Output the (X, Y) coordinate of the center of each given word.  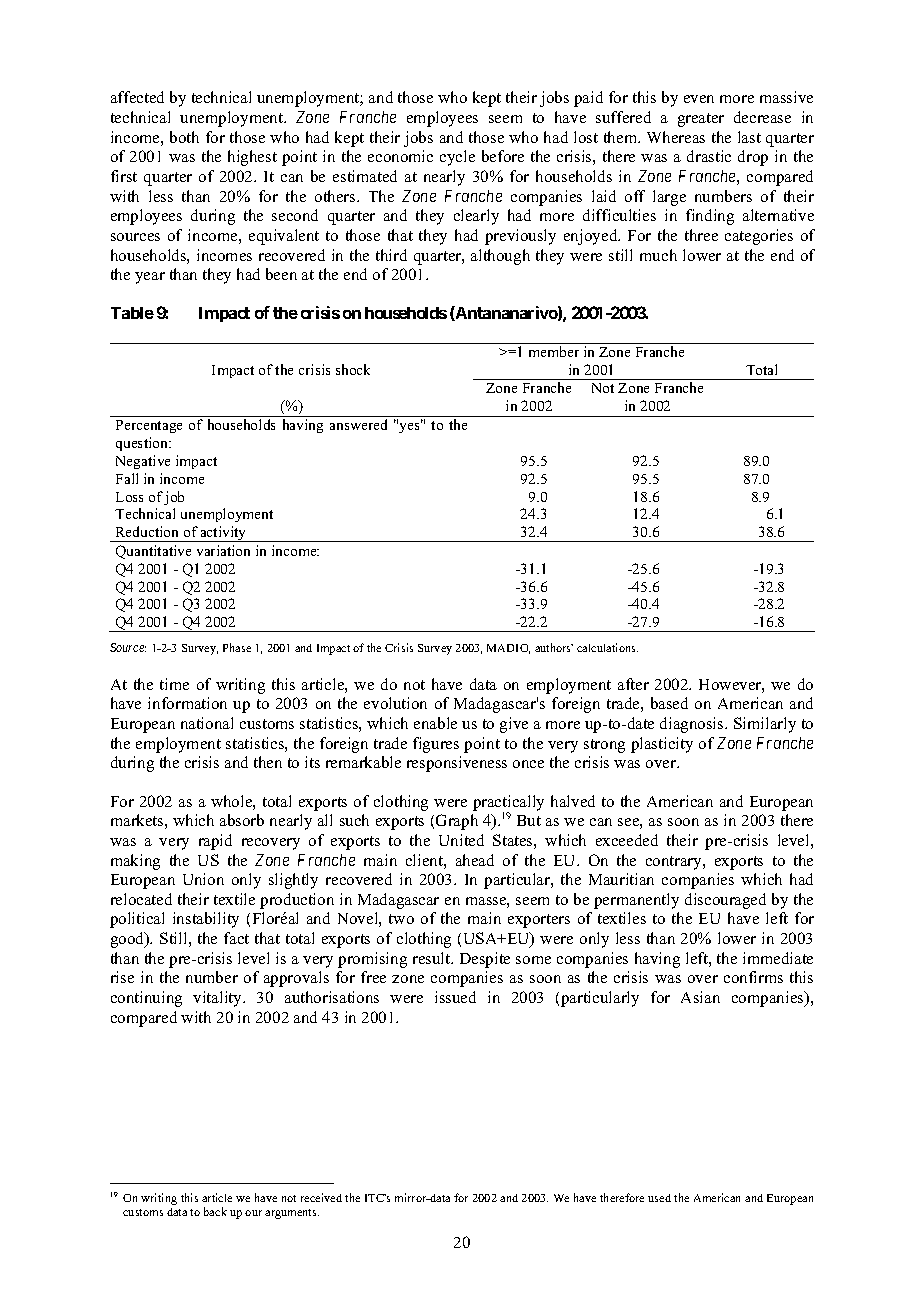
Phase (237, 647)
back (215, 1211)
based (669, 703)
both (184, 137)
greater (701, 120)
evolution (395, 703)
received (321, 1197)
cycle (457, 158)
